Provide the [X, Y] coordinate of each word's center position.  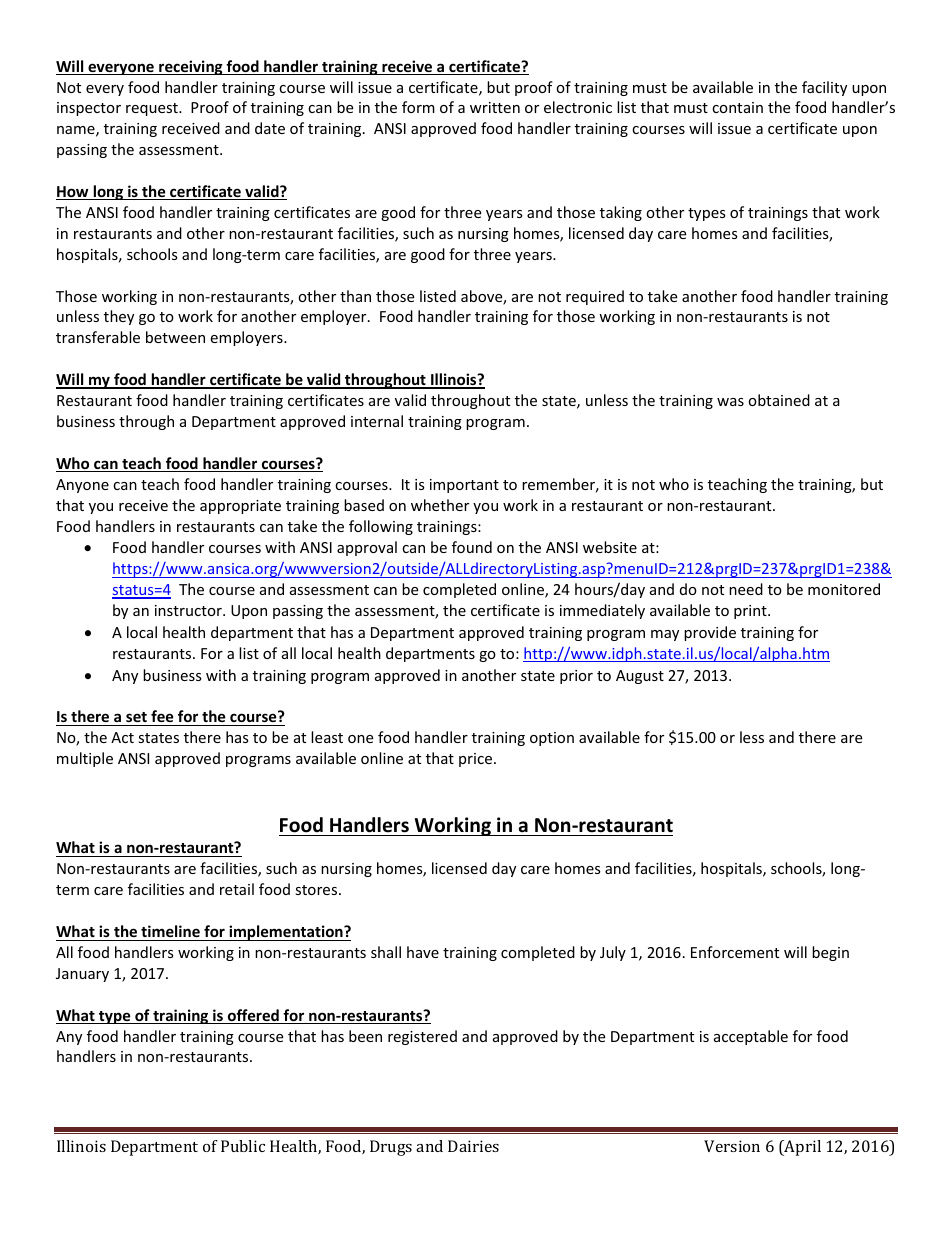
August [640, 677]
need [746, 589]
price [477, 760]
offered [253, 1016]
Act [122, 737]
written [495, 107]
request [153, 109]
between [175, 337]
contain [737, 107]
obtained [779, 400]
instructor [189, 610]
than [355, 296]
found [472, 547]
